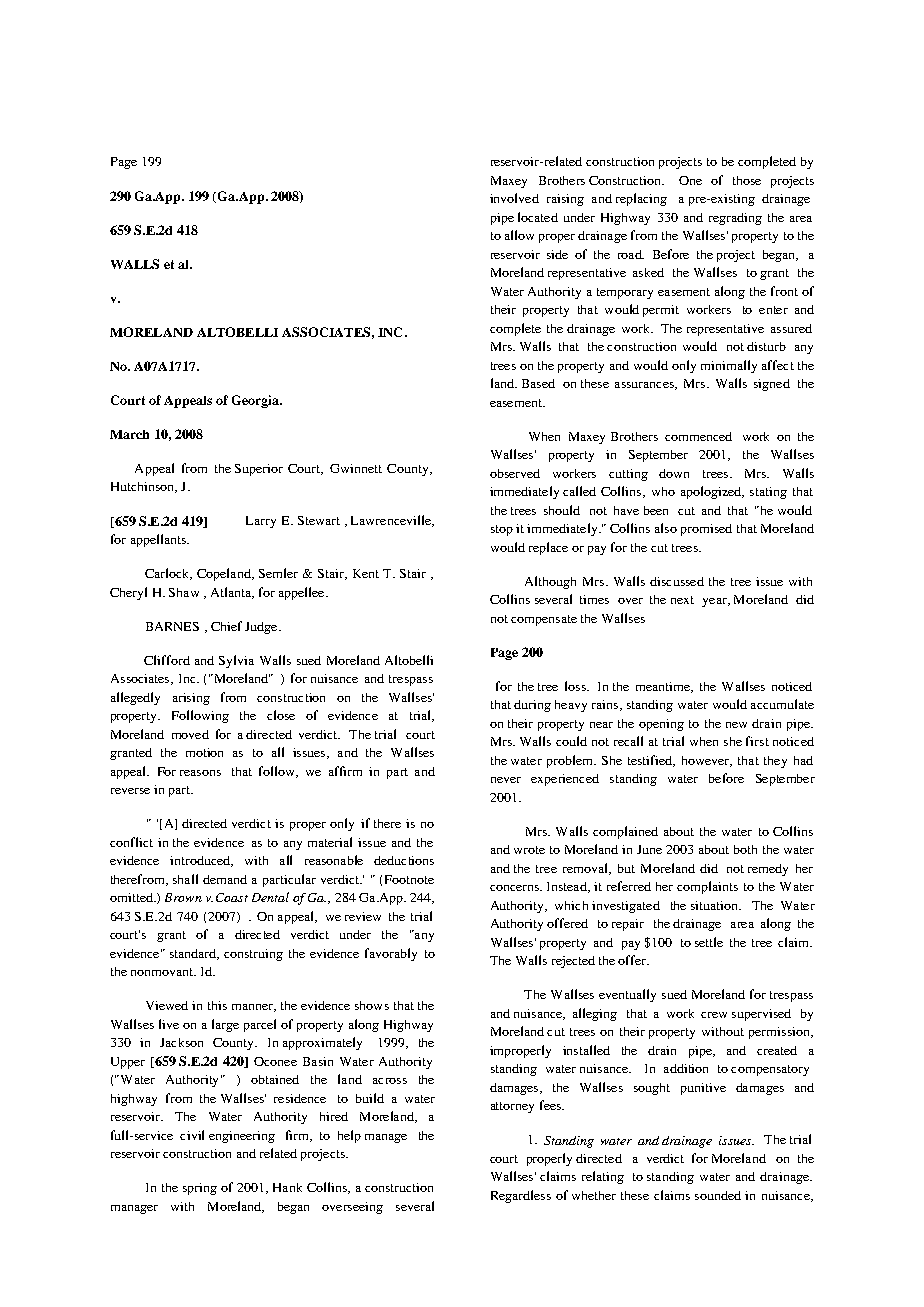 This screenshot has height=1307, width=924. Describe the element at coordinates (514, 198) in the screenshot. I see `involved` at that location.
